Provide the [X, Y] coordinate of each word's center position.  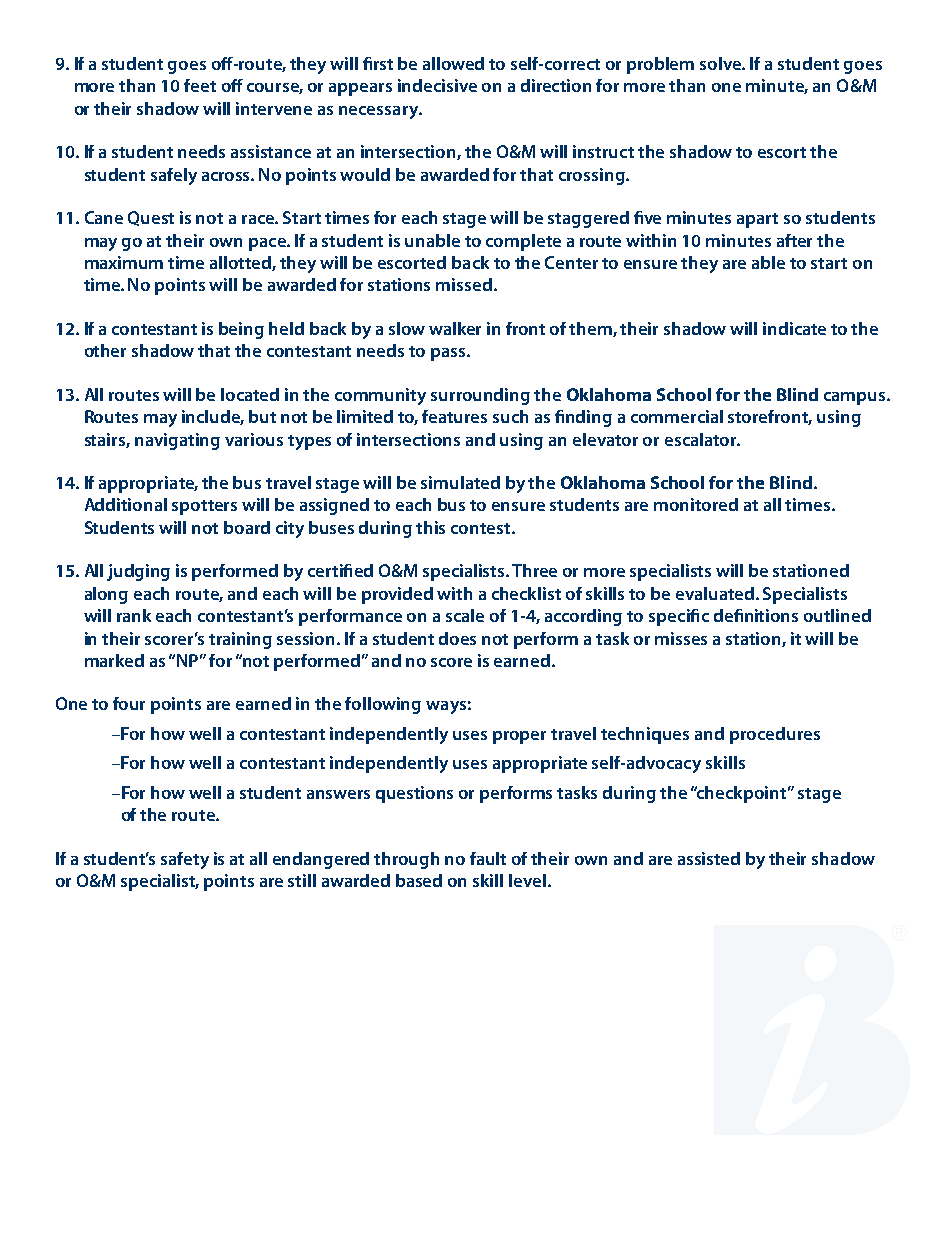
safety [185, 860]
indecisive [437, 85]
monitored [696, 504]
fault [488, 858]
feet [200, 85]
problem [660, 65]
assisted [709, 858]
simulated [460, 482]
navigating [177, 441]
